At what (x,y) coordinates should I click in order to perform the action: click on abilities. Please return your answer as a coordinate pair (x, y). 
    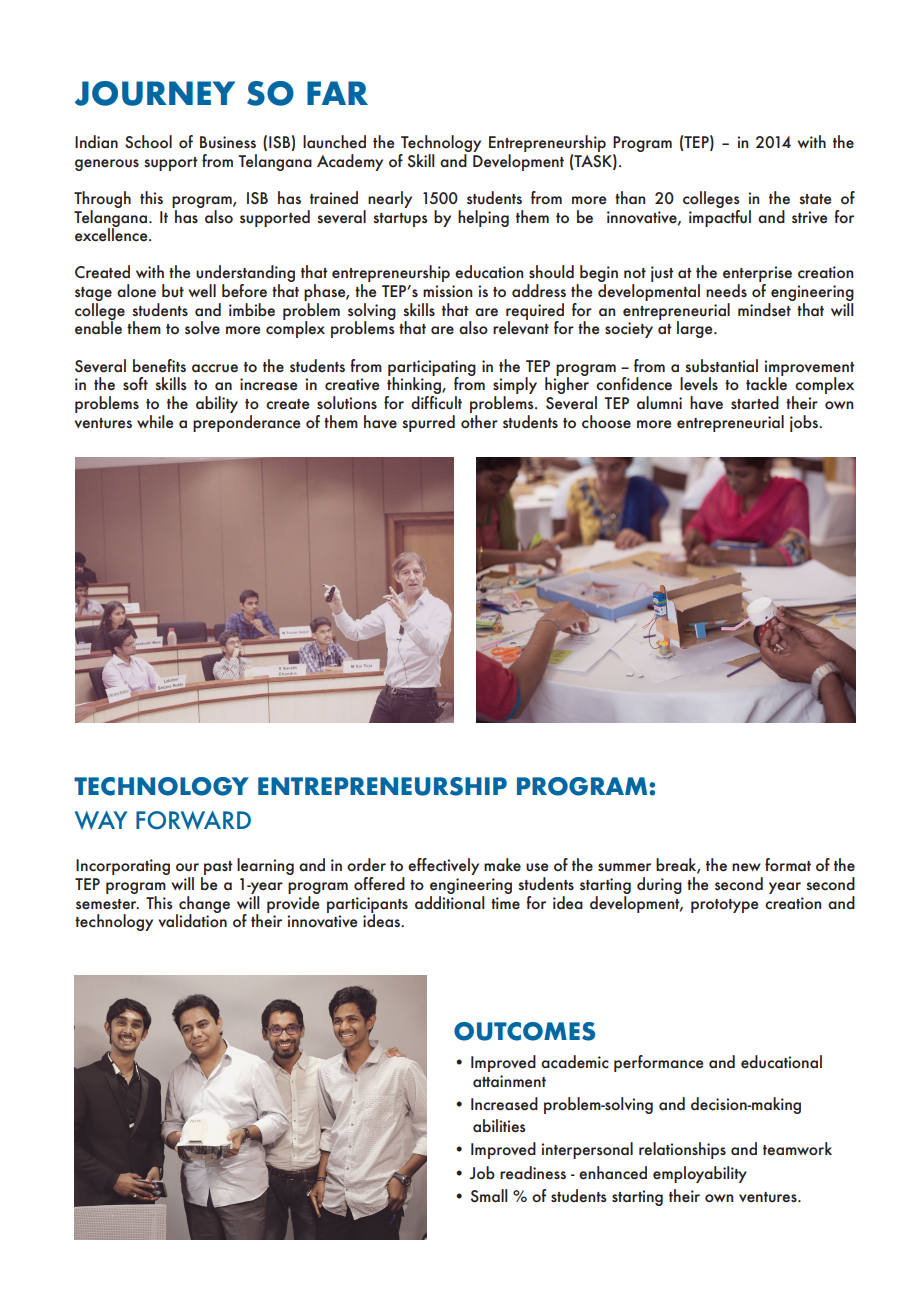
    Looking at the image, I should click on (499, 1126).
